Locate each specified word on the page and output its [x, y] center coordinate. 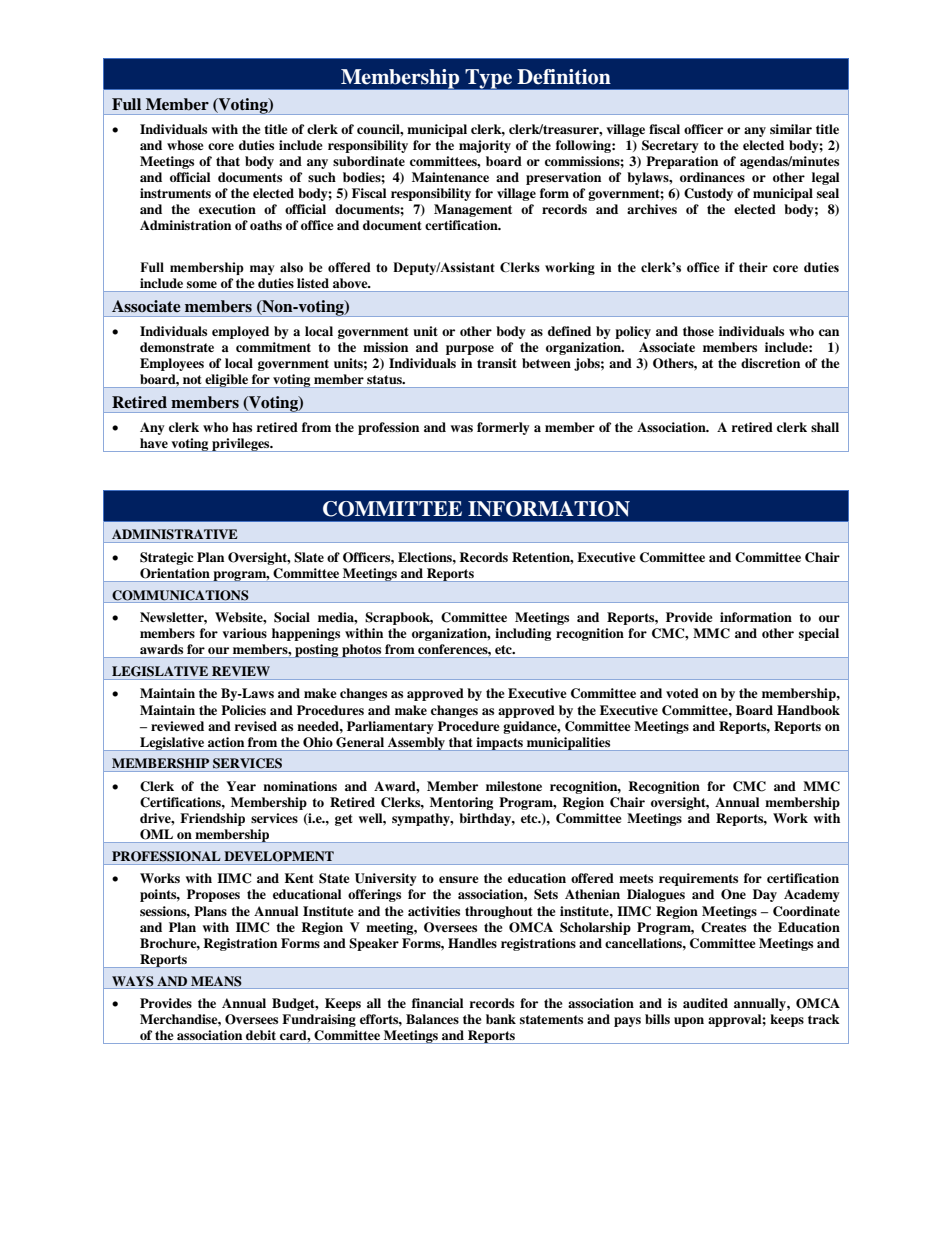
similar [791, 129]
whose [185, 145]
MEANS [216, 981]
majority [485, 146]
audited [705, 1003]
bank [501, 1019]
